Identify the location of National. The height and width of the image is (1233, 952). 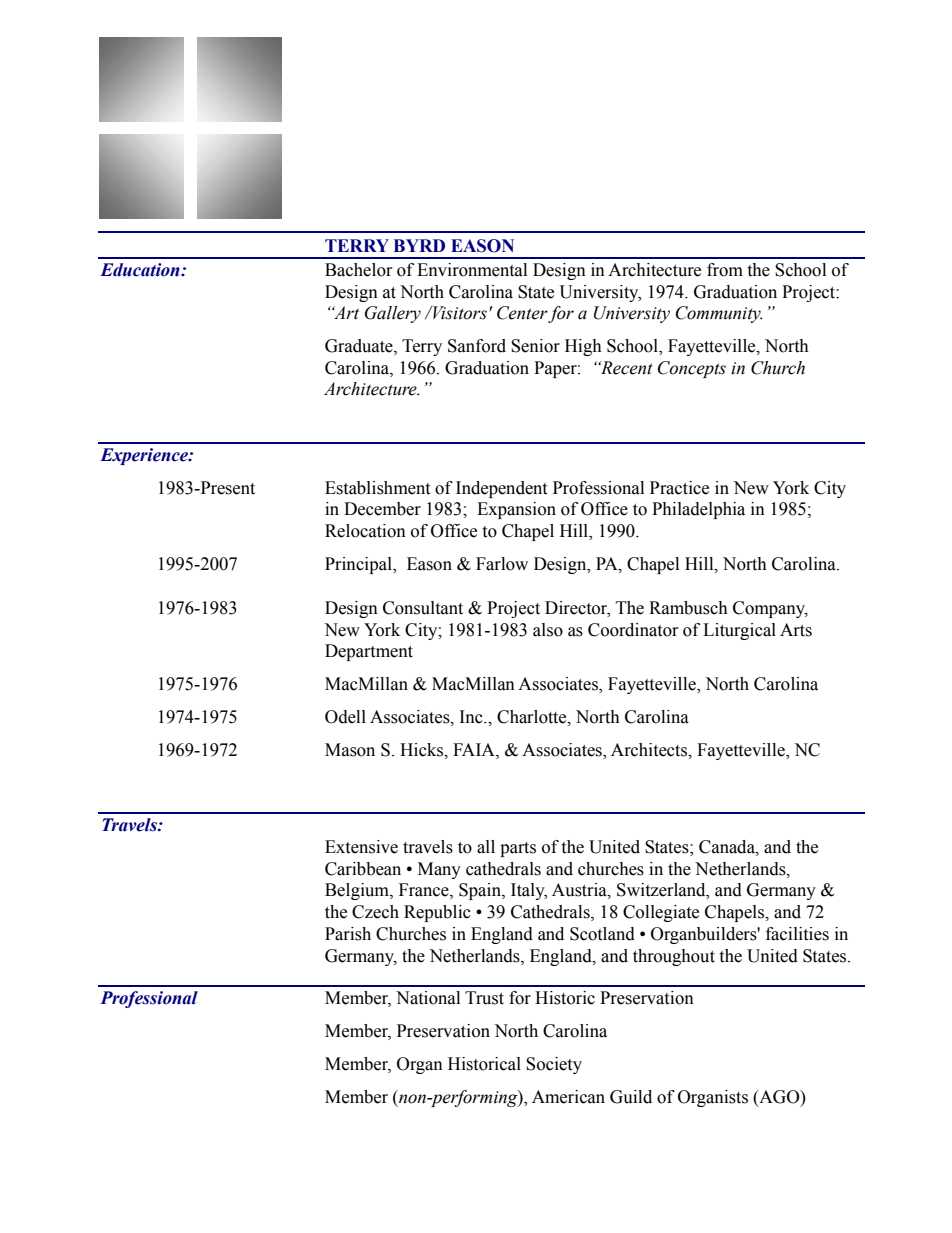
(428, 998).
